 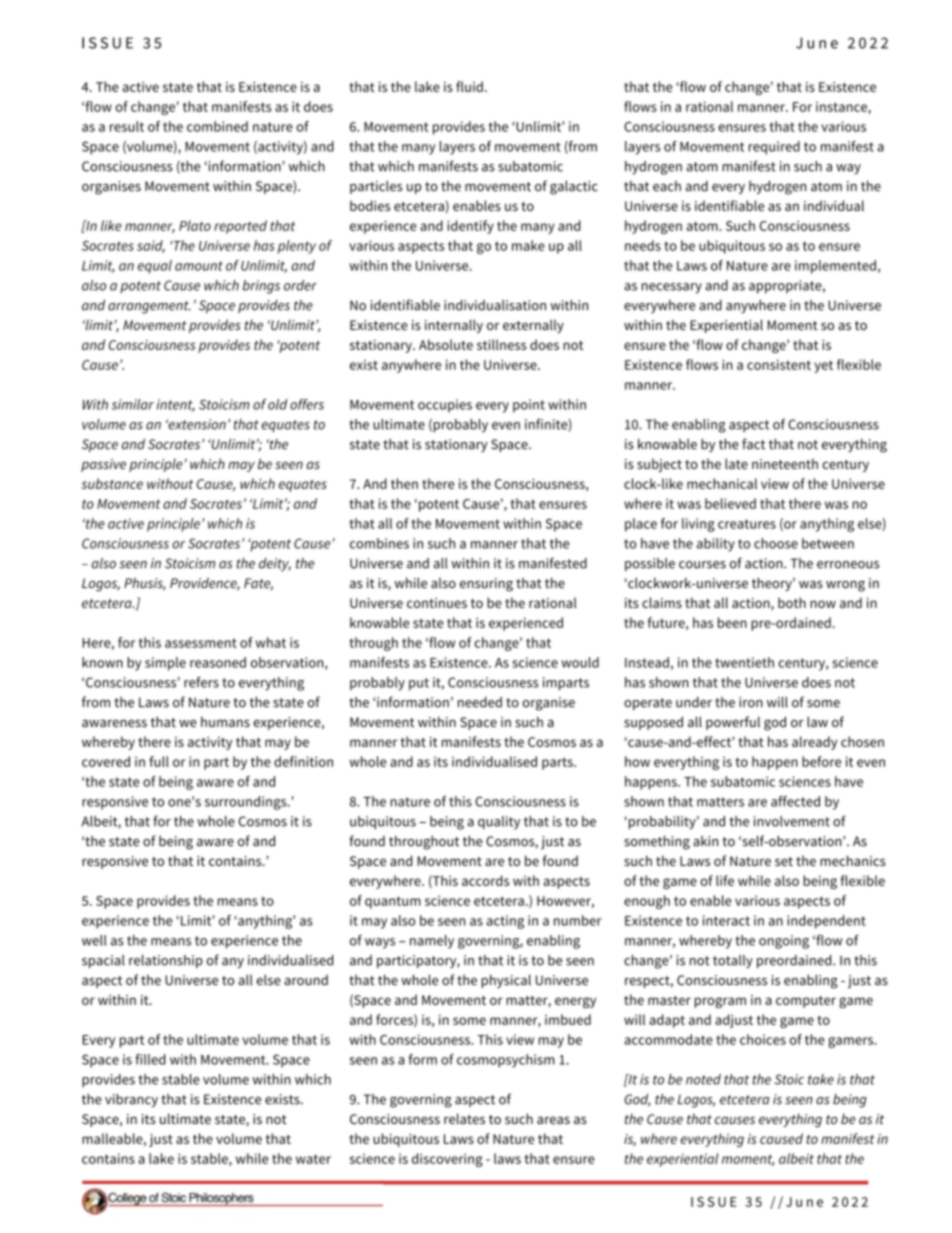 What do you see at coordinates (201, 643) in the screenshot?
I see `assessment` at bounding box center [201, 643].
